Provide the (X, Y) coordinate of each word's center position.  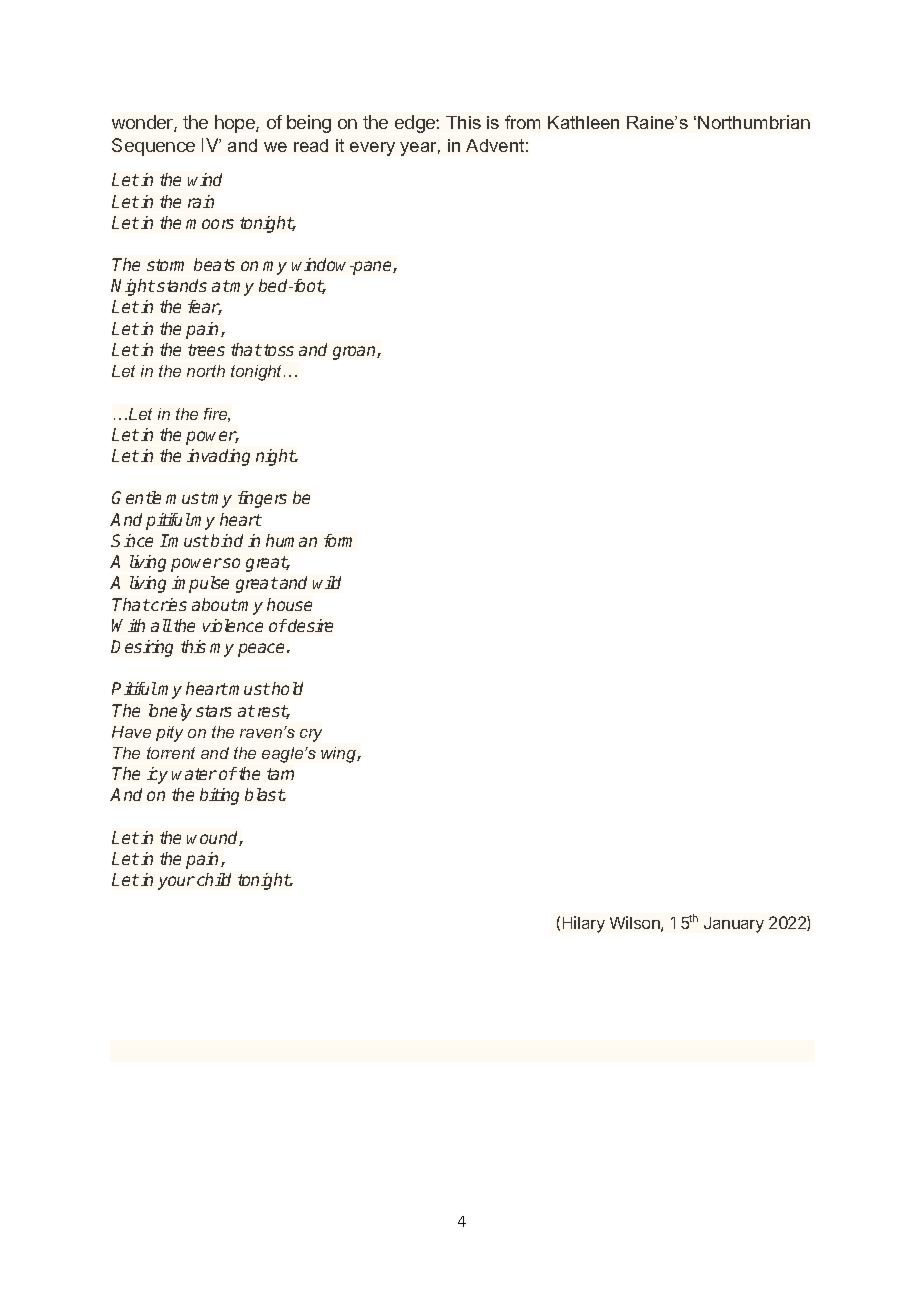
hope (236, 124)
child (214, 879)
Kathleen (583, 122)
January (734, 925)
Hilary (584, 924)
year (420, 149)
